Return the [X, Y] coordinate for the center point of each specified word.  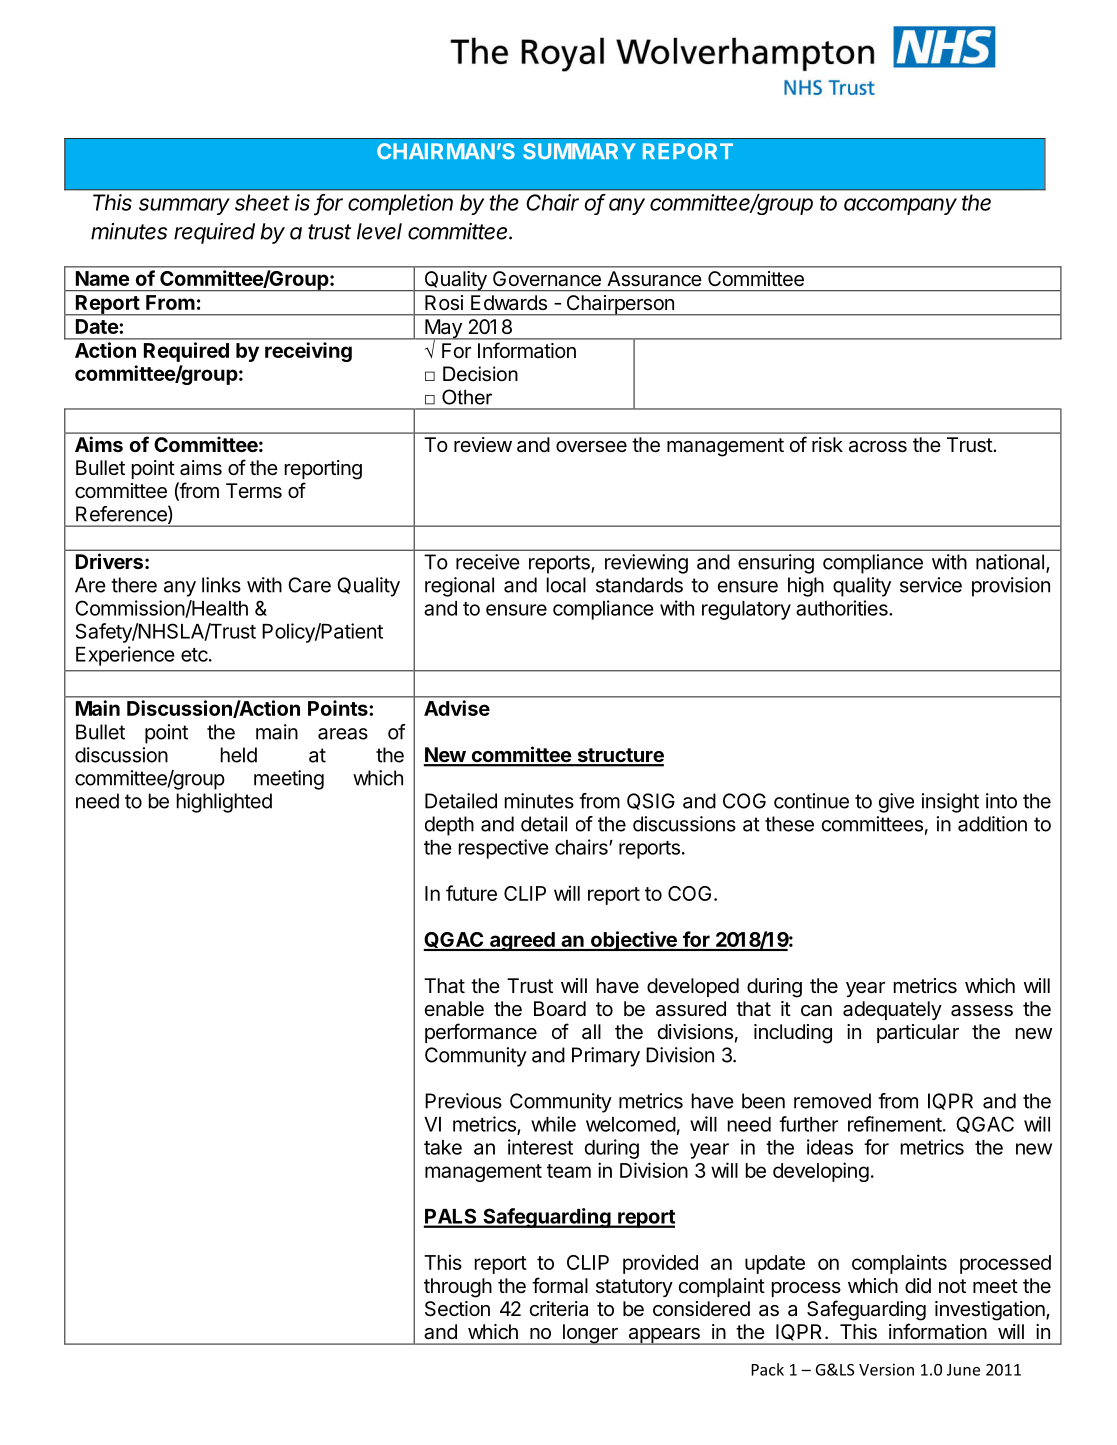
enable [454, 1008]
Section [457, 1309]
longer [590, 1334]
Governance [547, 278]
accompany [900, 206]
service [931, 585]
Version [886, 1369]
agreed [522, 941]
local [566, 585]
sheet [262, 202]
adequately [892, 1010]
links [221, 585]
